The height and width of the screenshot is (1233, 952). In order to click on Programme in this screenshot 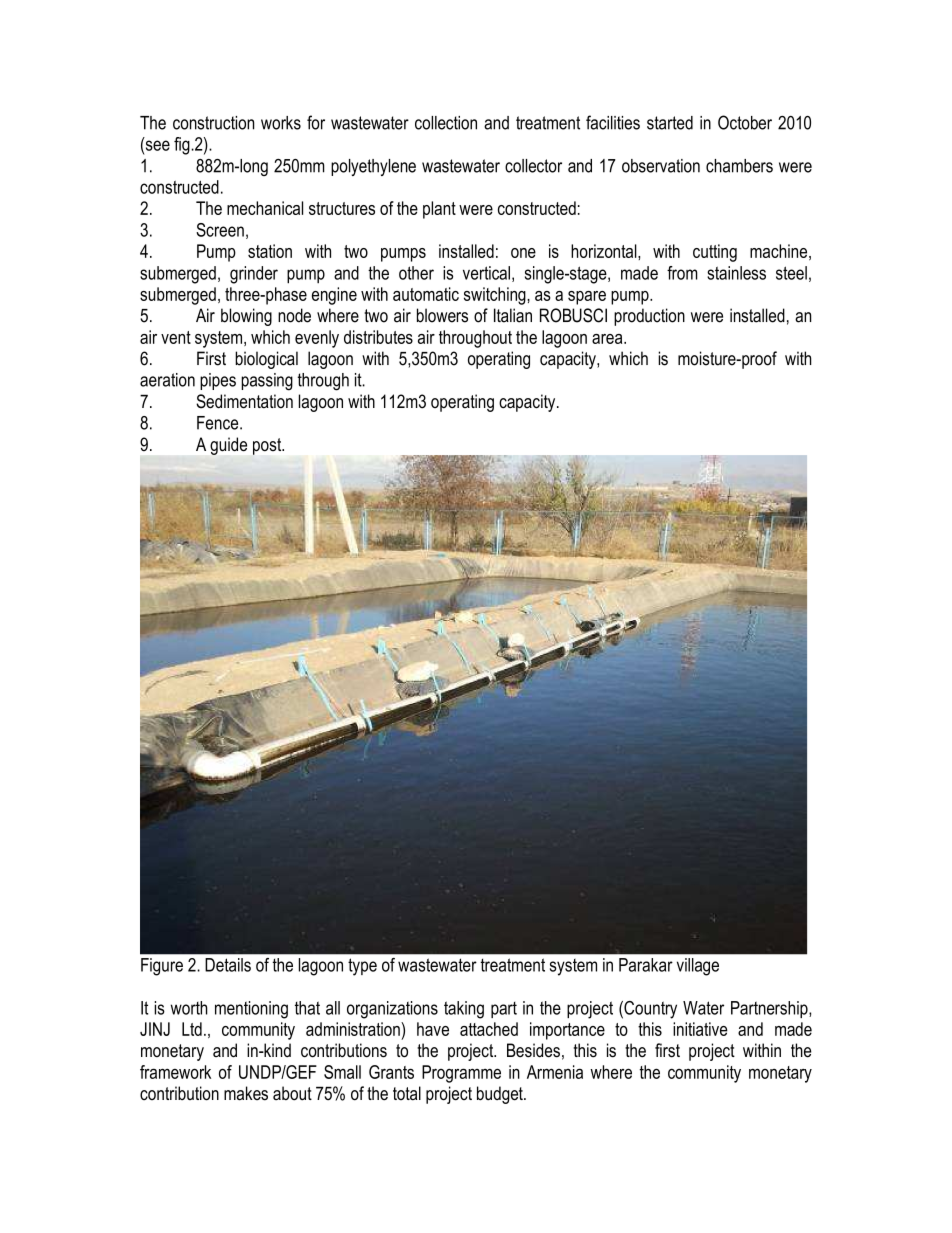, I will do `click(461, 1074)`.
